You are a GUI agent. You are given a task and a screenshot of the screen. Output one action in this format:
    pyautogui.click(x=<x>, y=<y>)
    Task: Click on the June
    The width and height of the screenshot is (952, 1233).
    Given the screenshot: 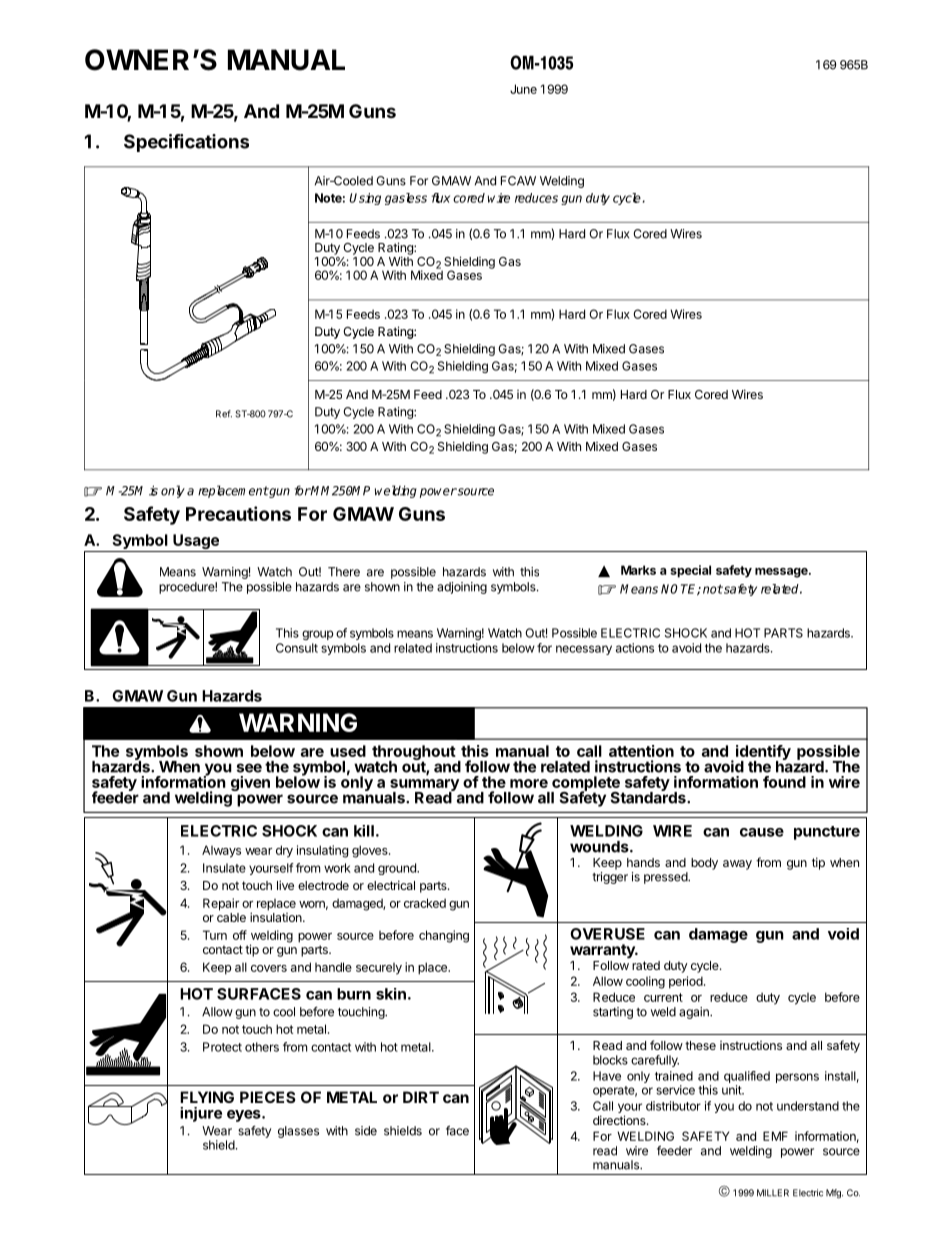 What is the action you would take?
    pyautogui.click(x=523, y=89)
